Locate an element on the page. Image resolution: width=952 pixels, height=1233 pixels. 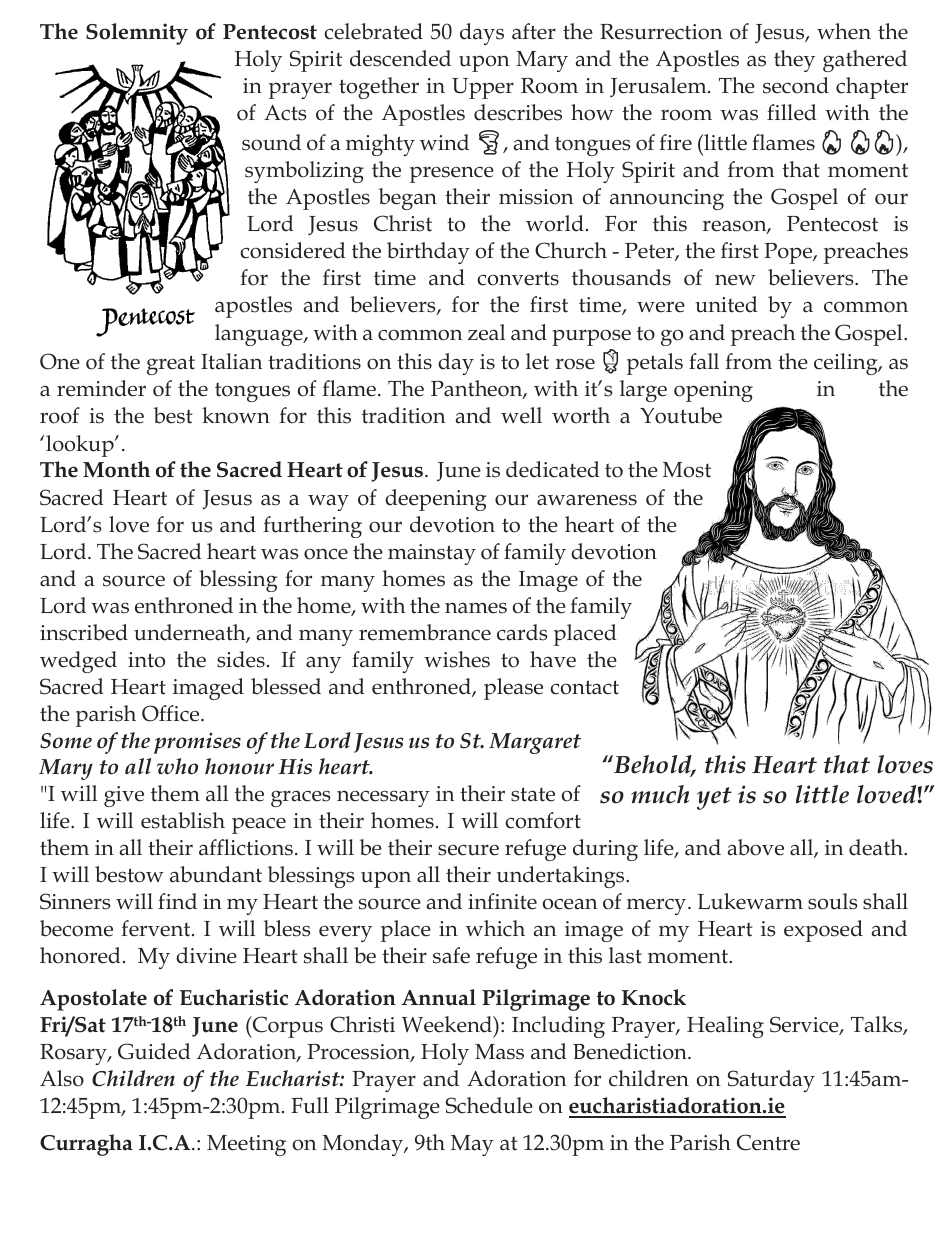
Guided is located at coordinates (154, 1051).
